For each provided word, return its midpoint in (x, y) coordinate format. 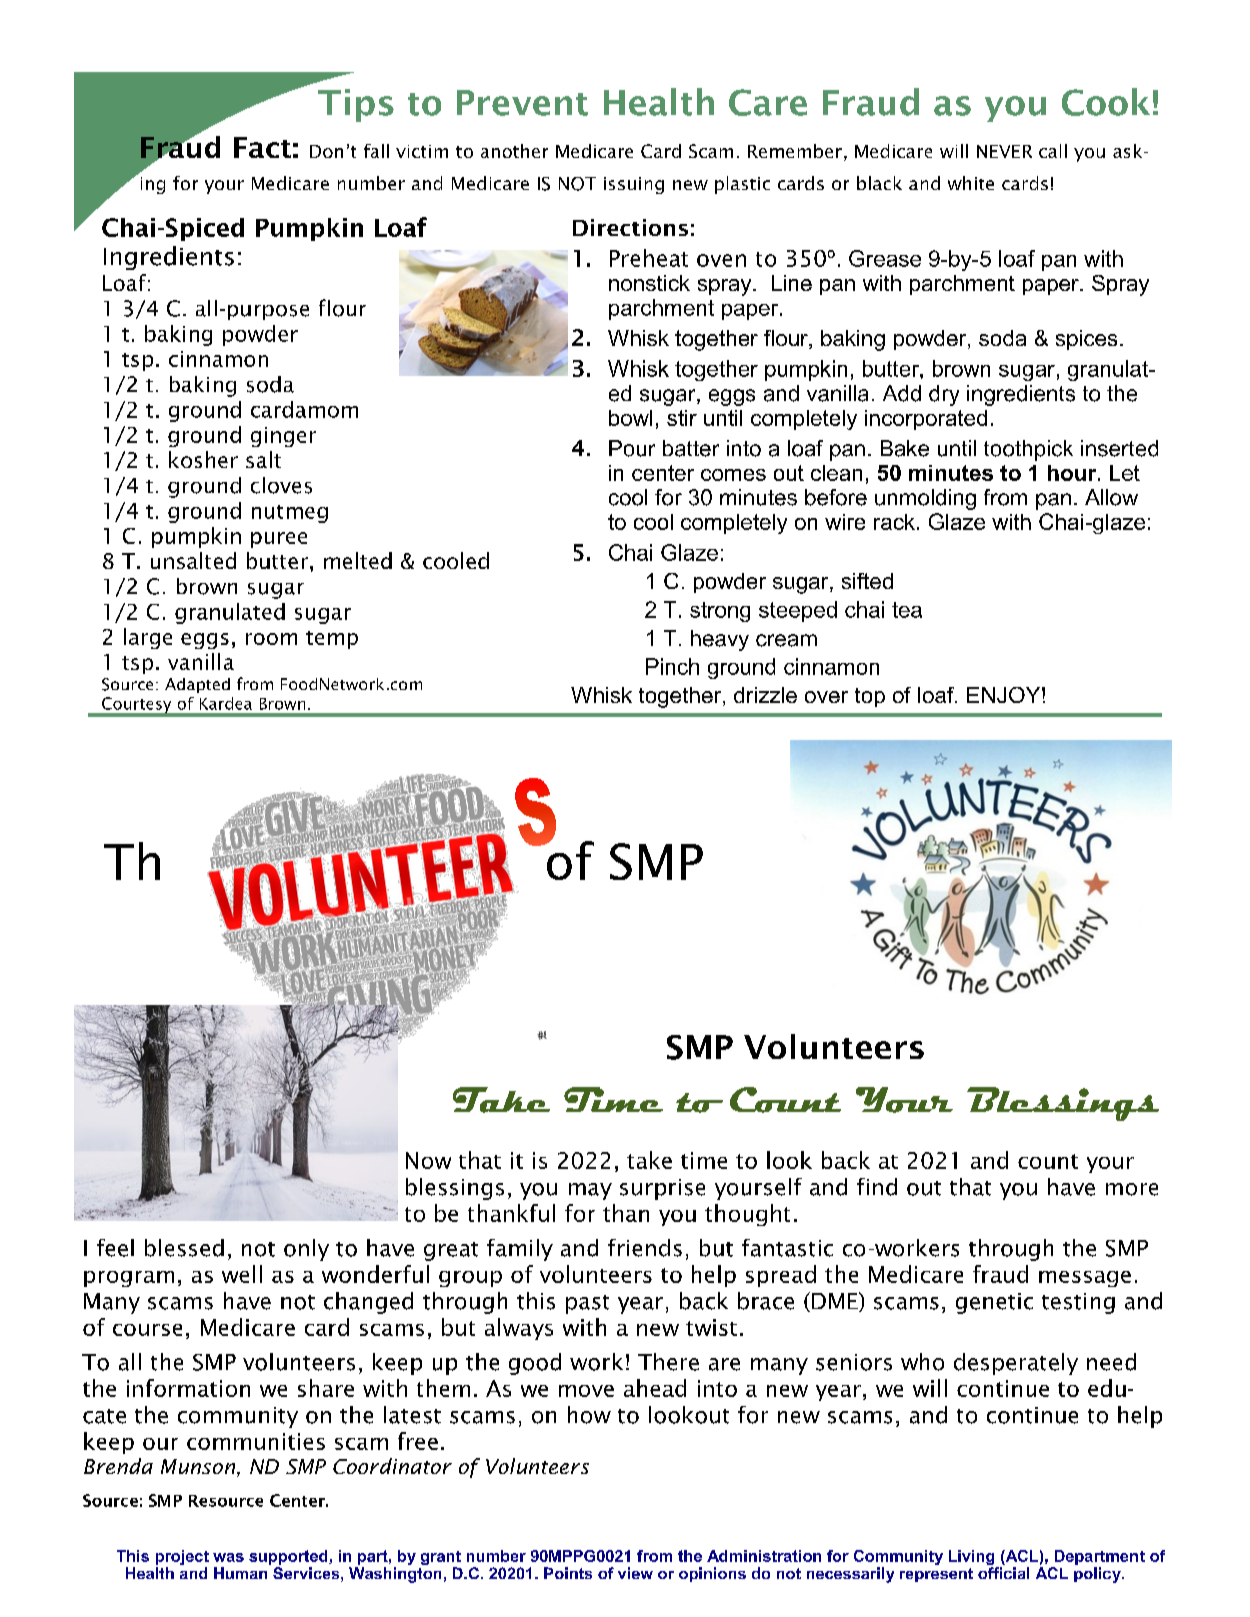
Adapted (197, 685)
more (1132, 1189)
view (635, 1573)
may (590, 1191)
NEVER (1004, 151)
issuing (634, 185)
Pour (632, 448)
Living (973, 1559)
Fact (262, 147)
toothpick (1028, 450)
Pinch (672, 666)
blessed (184, 1248)
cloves (281, 485)
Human (240, 1573)
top (870, 697)
